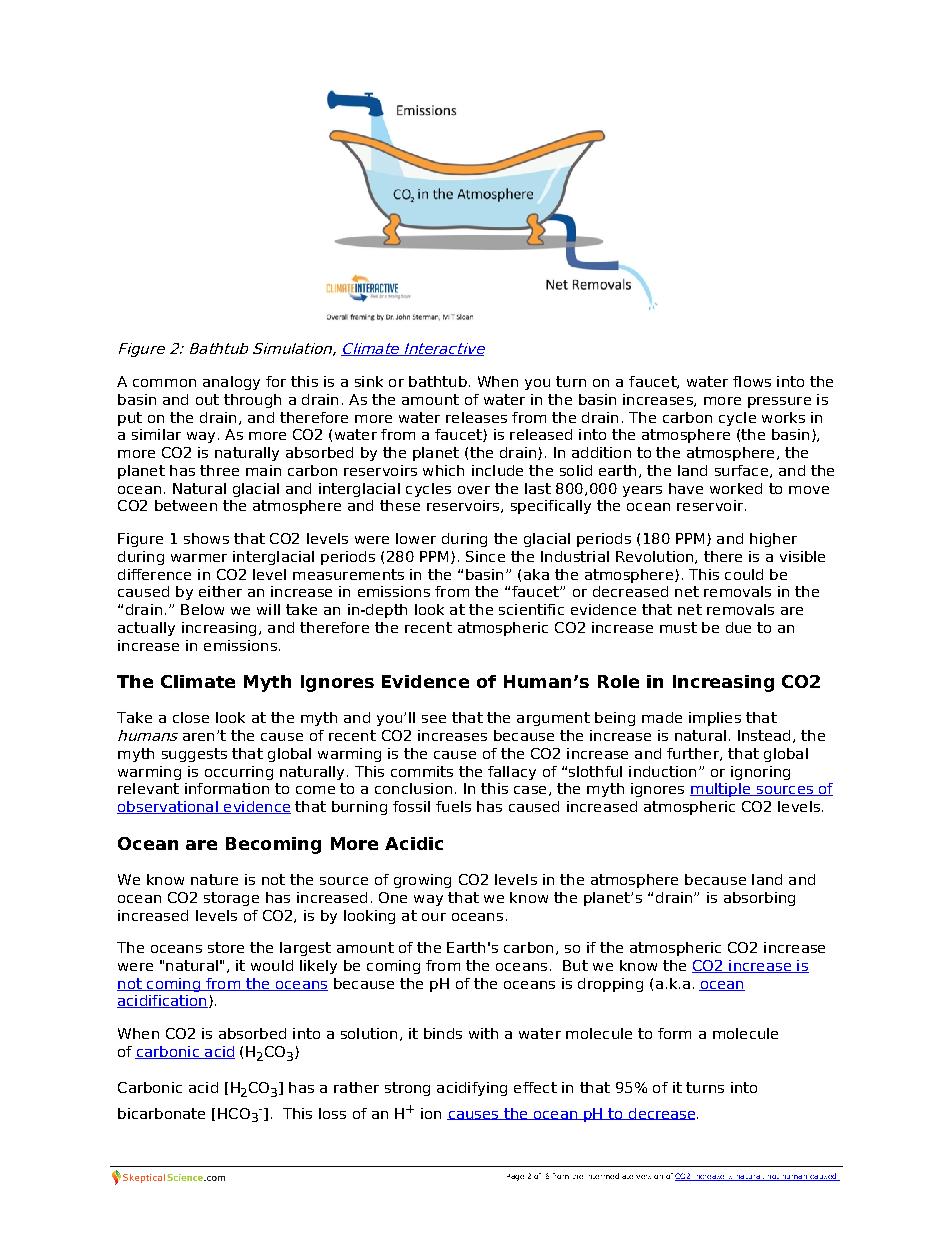  Describe the element at coordinates (202, 609) in the screenshot. I see `Below` at that location.
